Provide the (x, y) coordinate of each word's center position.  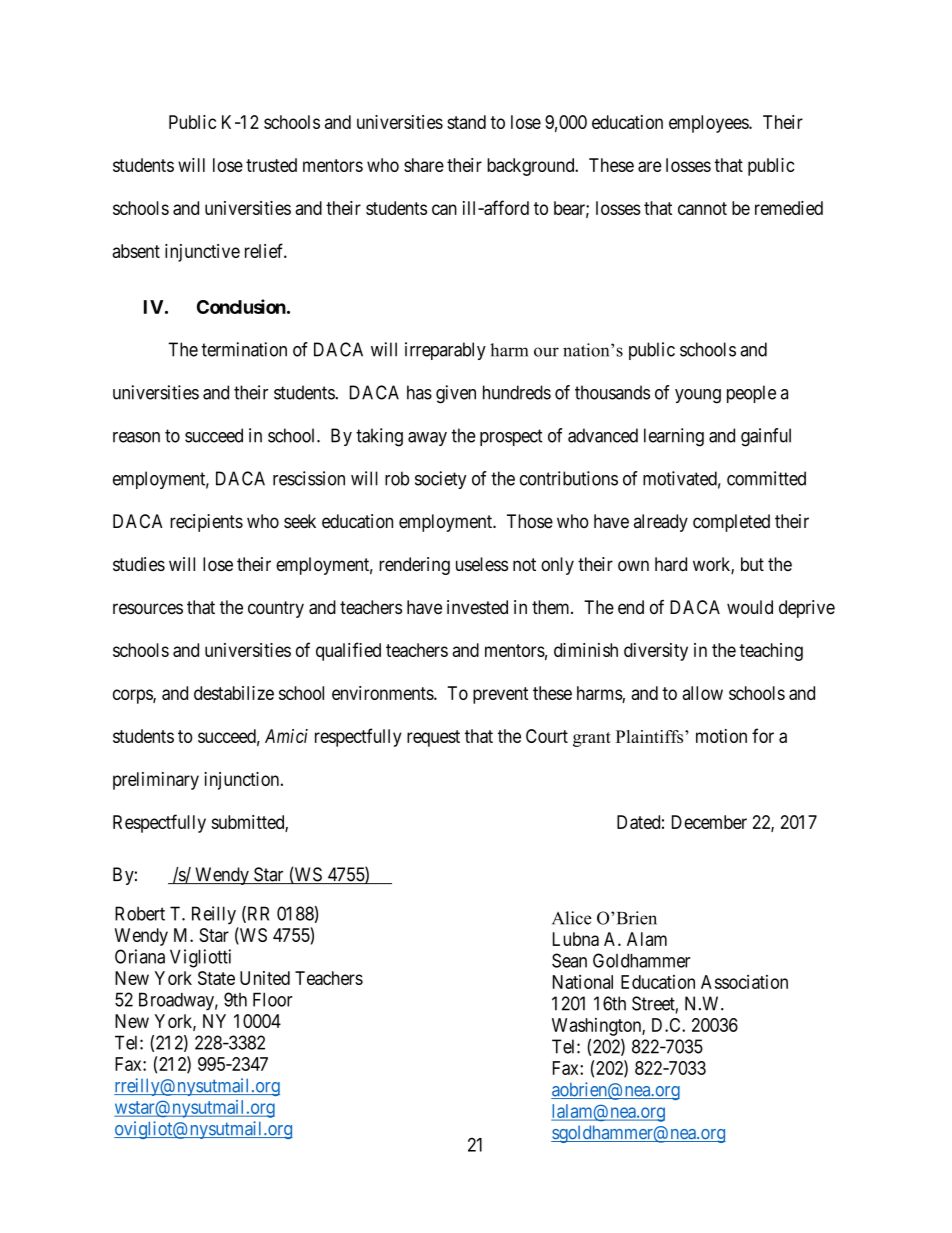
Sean (569, 960)
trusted (271, 165)
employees (709, 124)
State (216, 978)
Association (744, 982)
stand (466, 122)
